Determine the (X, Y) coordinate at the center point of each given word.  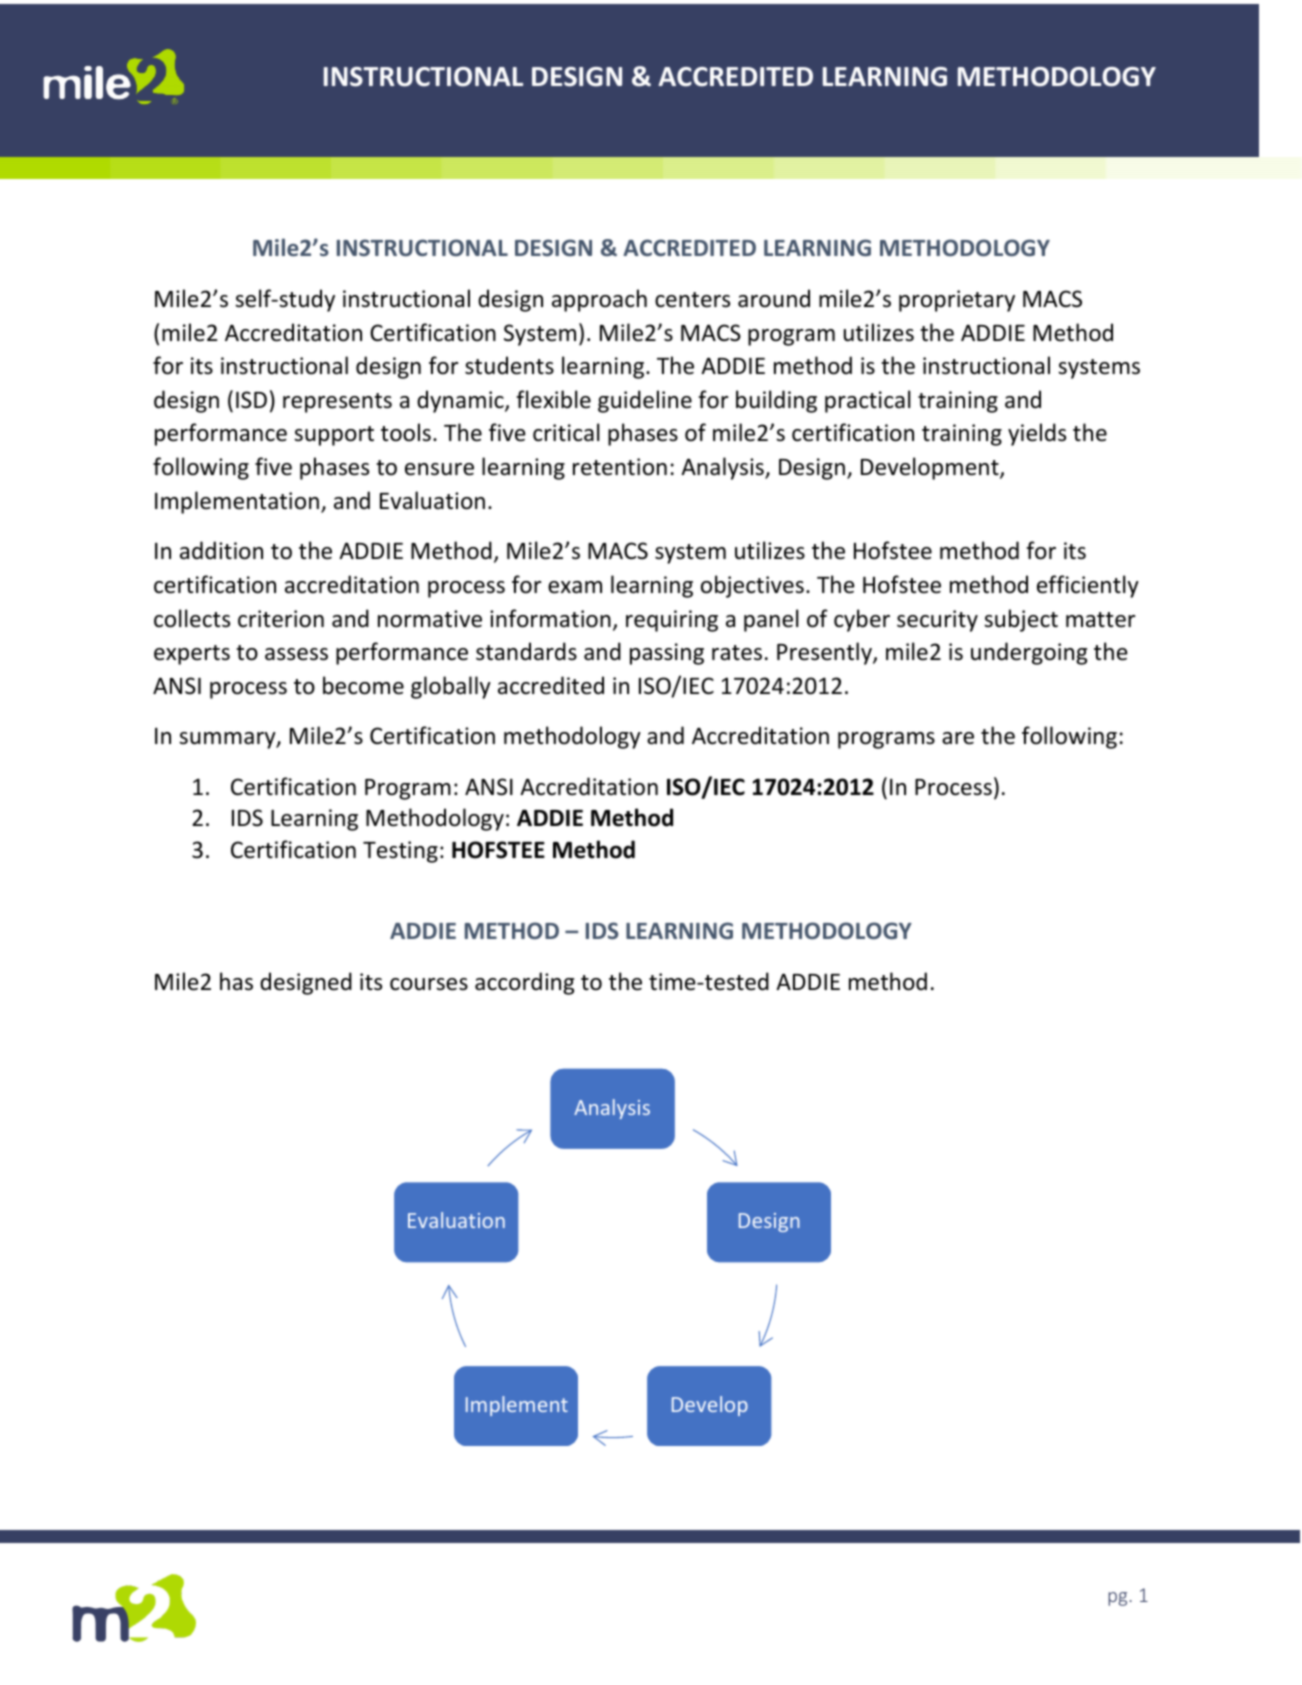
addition (221, 550)
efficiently (1088, 586)
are (958, 738)
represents (337, 403)
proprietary (957, 301)
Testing (400, 852)
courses (429, 984)
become (363, 685)
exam (575, 587)
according (524, 983)
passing (667, 654)
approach (599, 300)
